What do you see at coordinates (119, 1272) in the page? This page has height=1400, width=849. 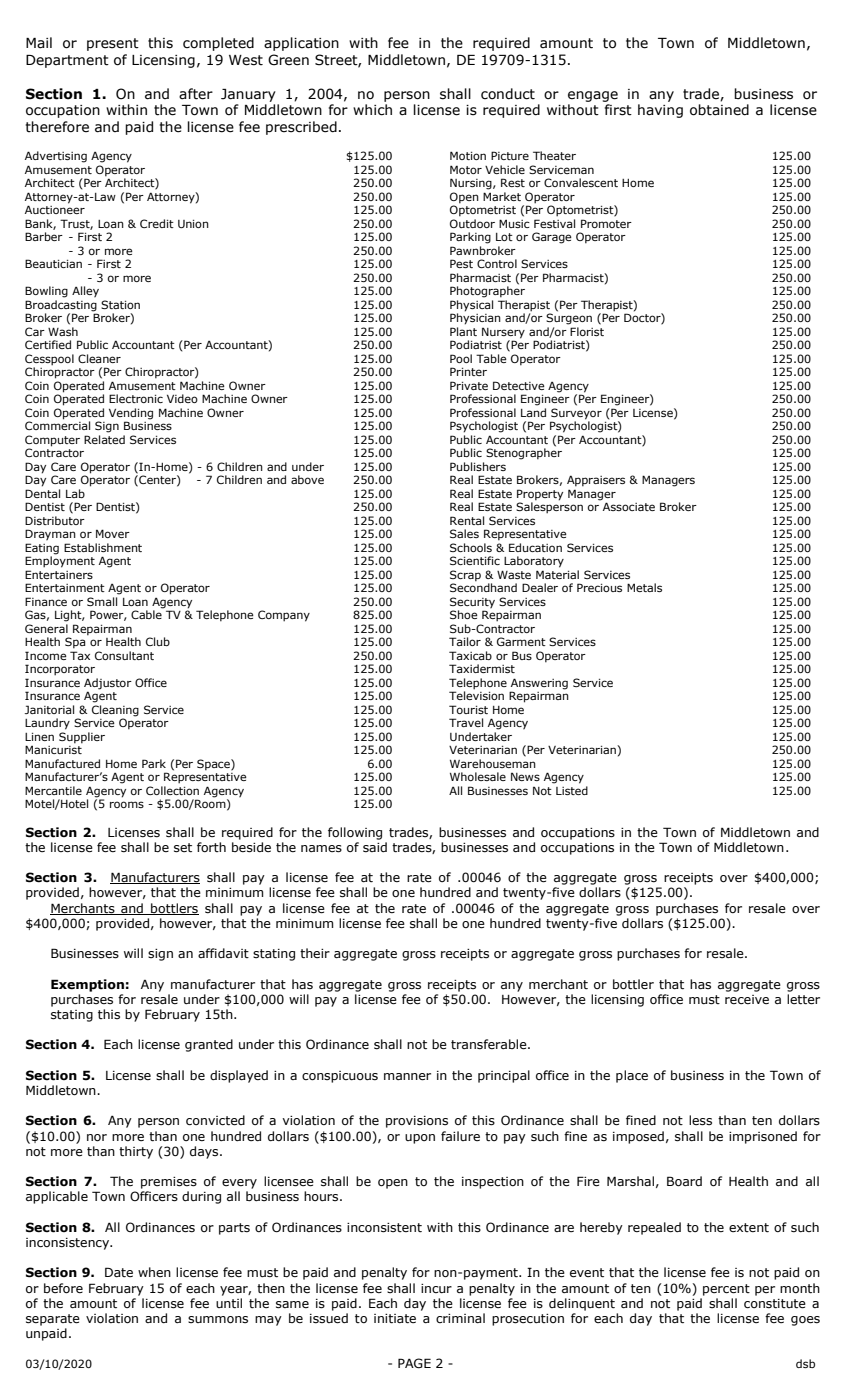 I see `Date` at bounding box center [119, 1272].
